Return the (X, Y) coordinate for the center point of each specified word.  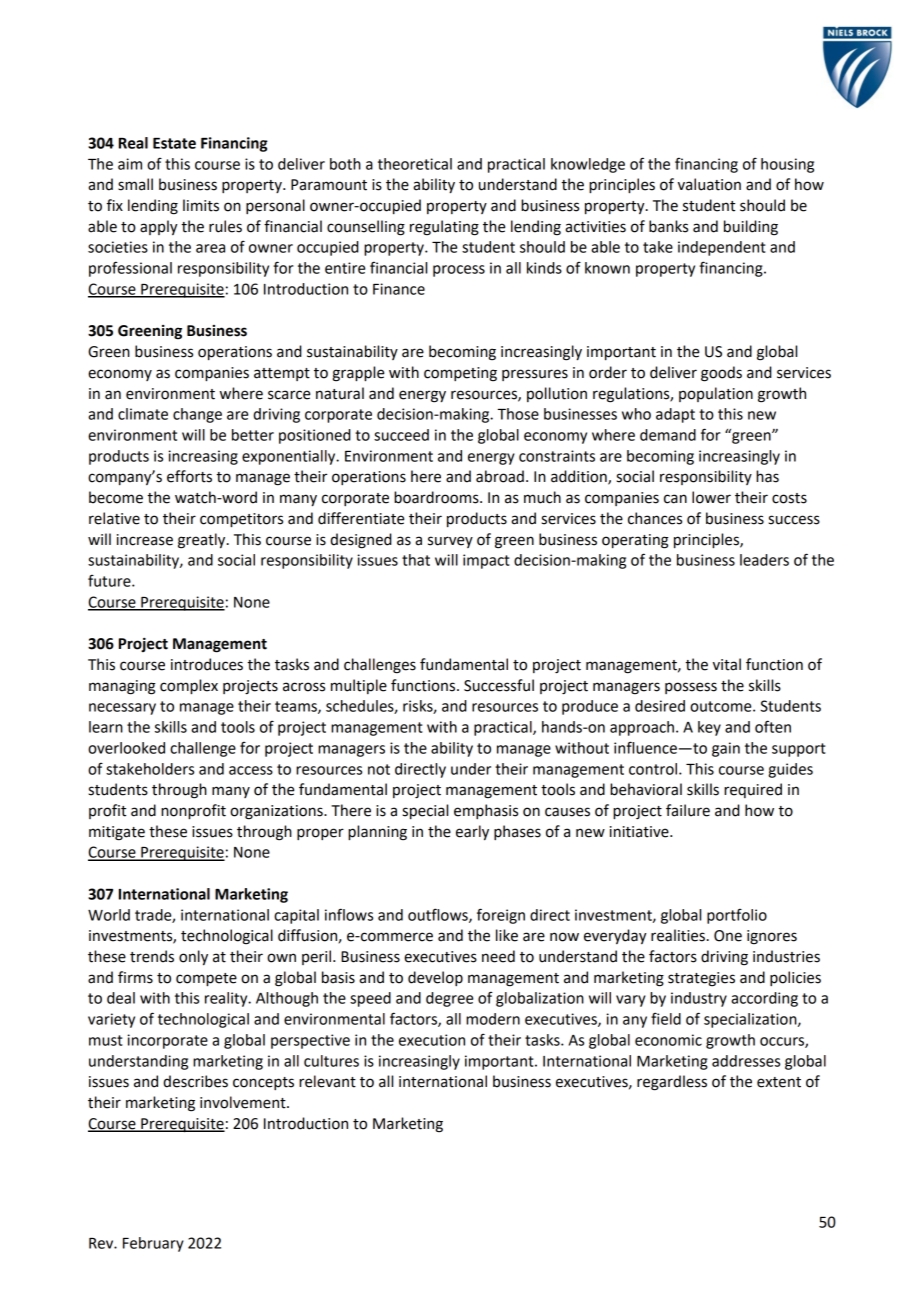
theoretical (415, 164)
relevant (327, 1081)
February (153, 1244)
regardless (672, 1083)
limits (201, 205)
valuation (709, 184)
